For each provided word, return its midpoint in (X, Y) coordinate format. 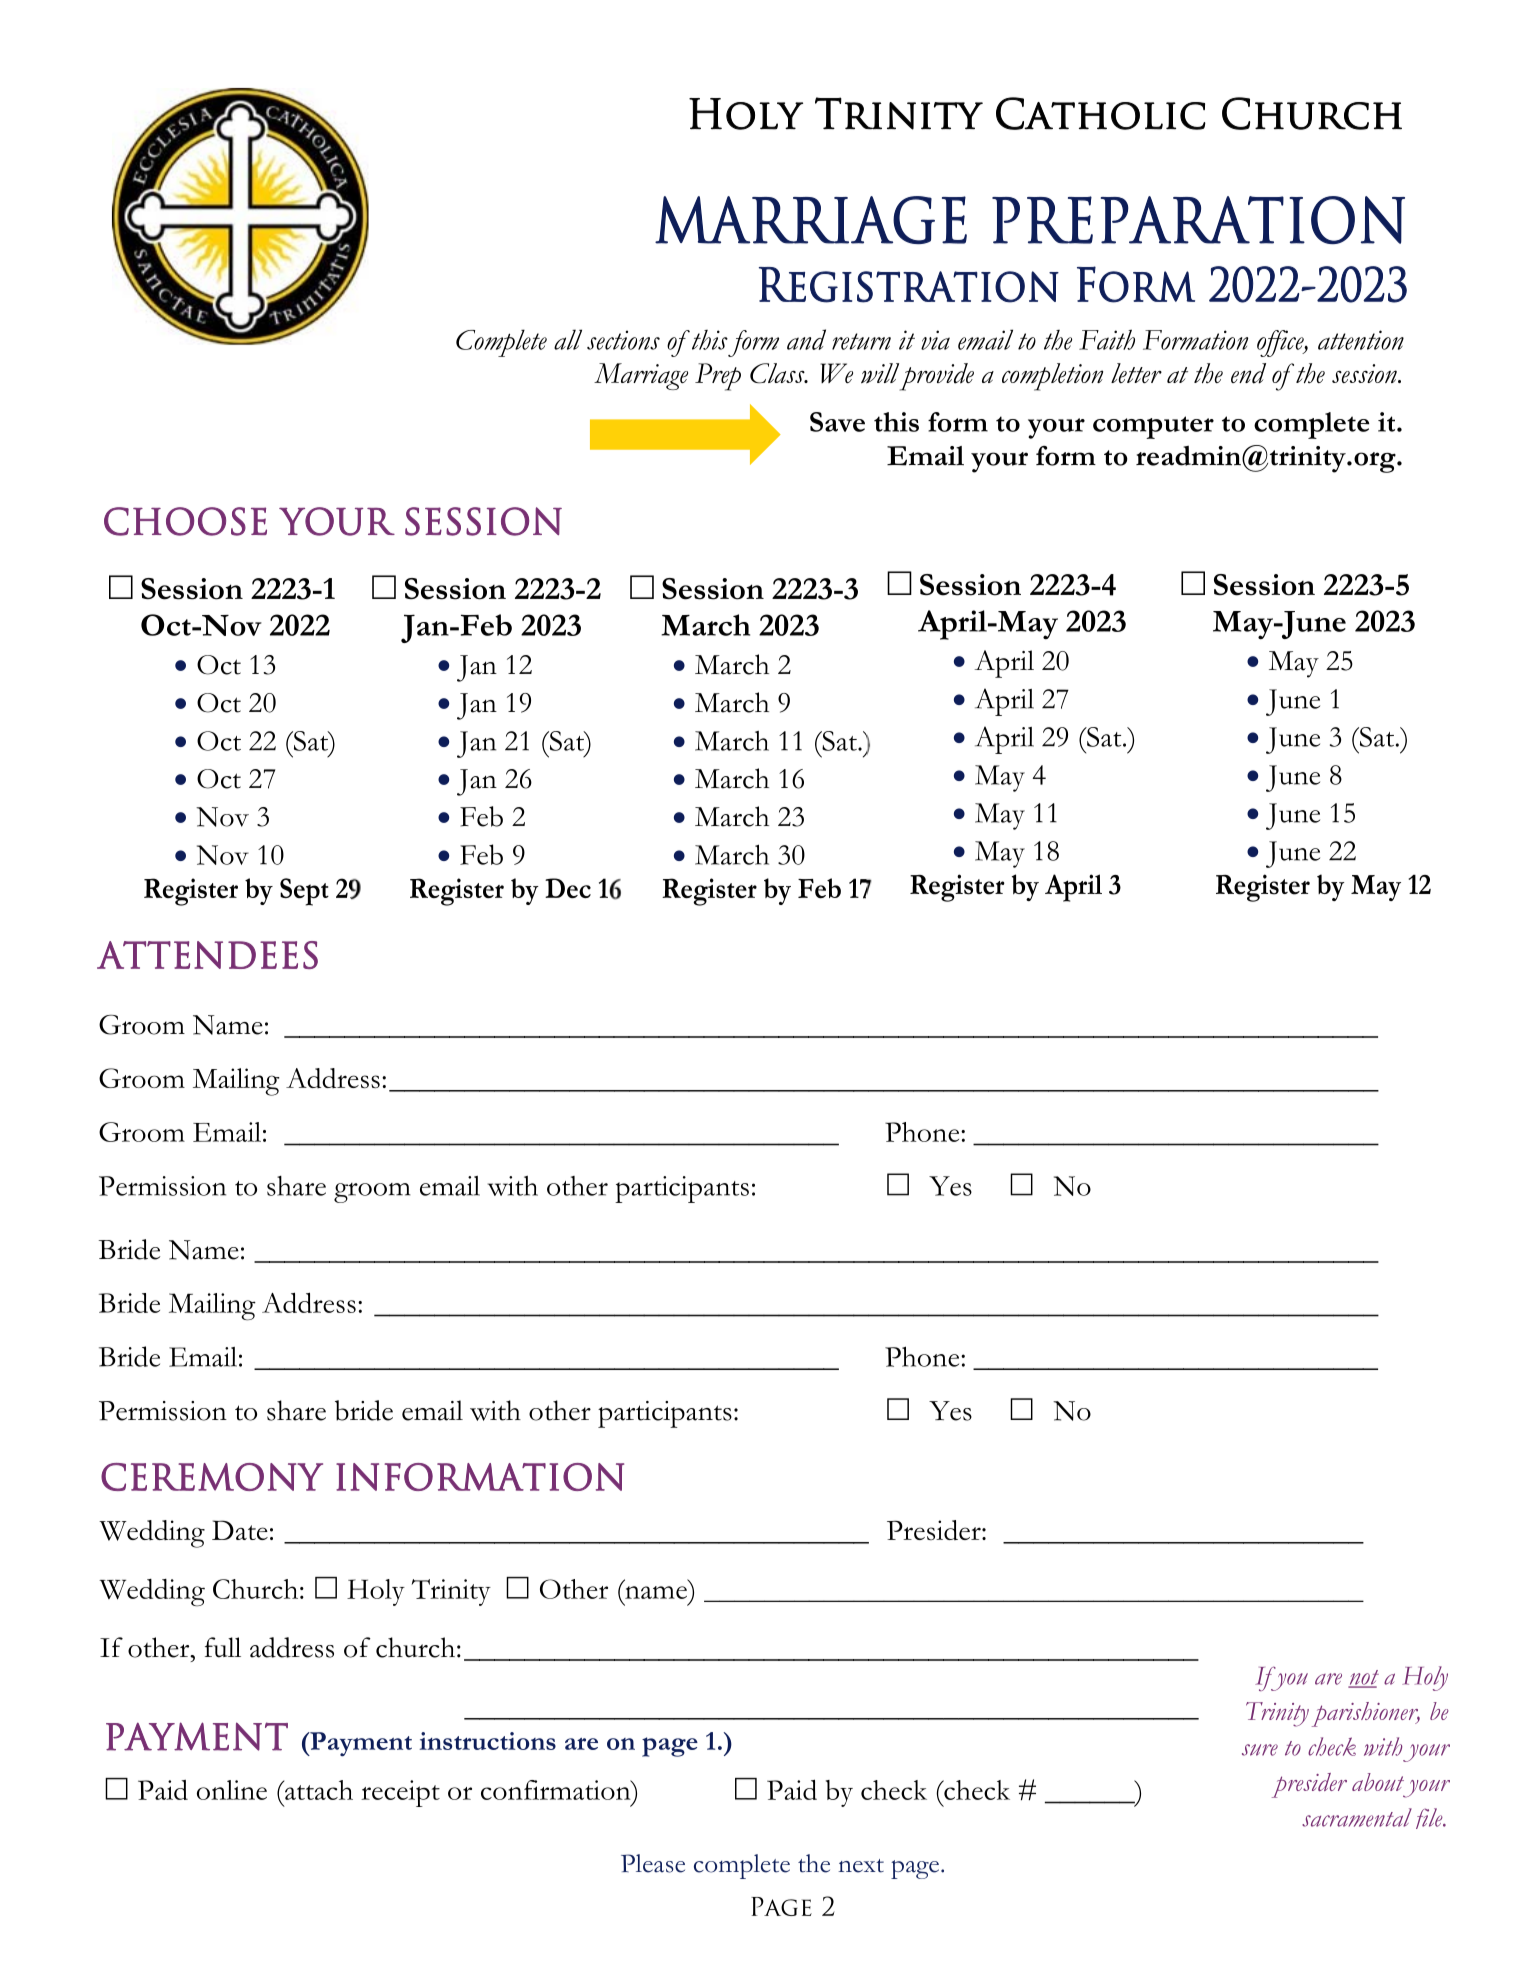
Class (778, 373)
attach (317, 1790)
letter (1136, 373)
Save (837, 422)
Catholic (1101, 113)
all (568, 339)
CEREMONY (212, 1477)
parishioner (1366, 1714)
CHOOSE (185, 521)
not (1363, 1678)
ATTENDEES (207, 955)
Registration (909, 285)
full (223, 1647)
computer (1153, 427)
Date (240, 1530)
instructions (488, 1741)
